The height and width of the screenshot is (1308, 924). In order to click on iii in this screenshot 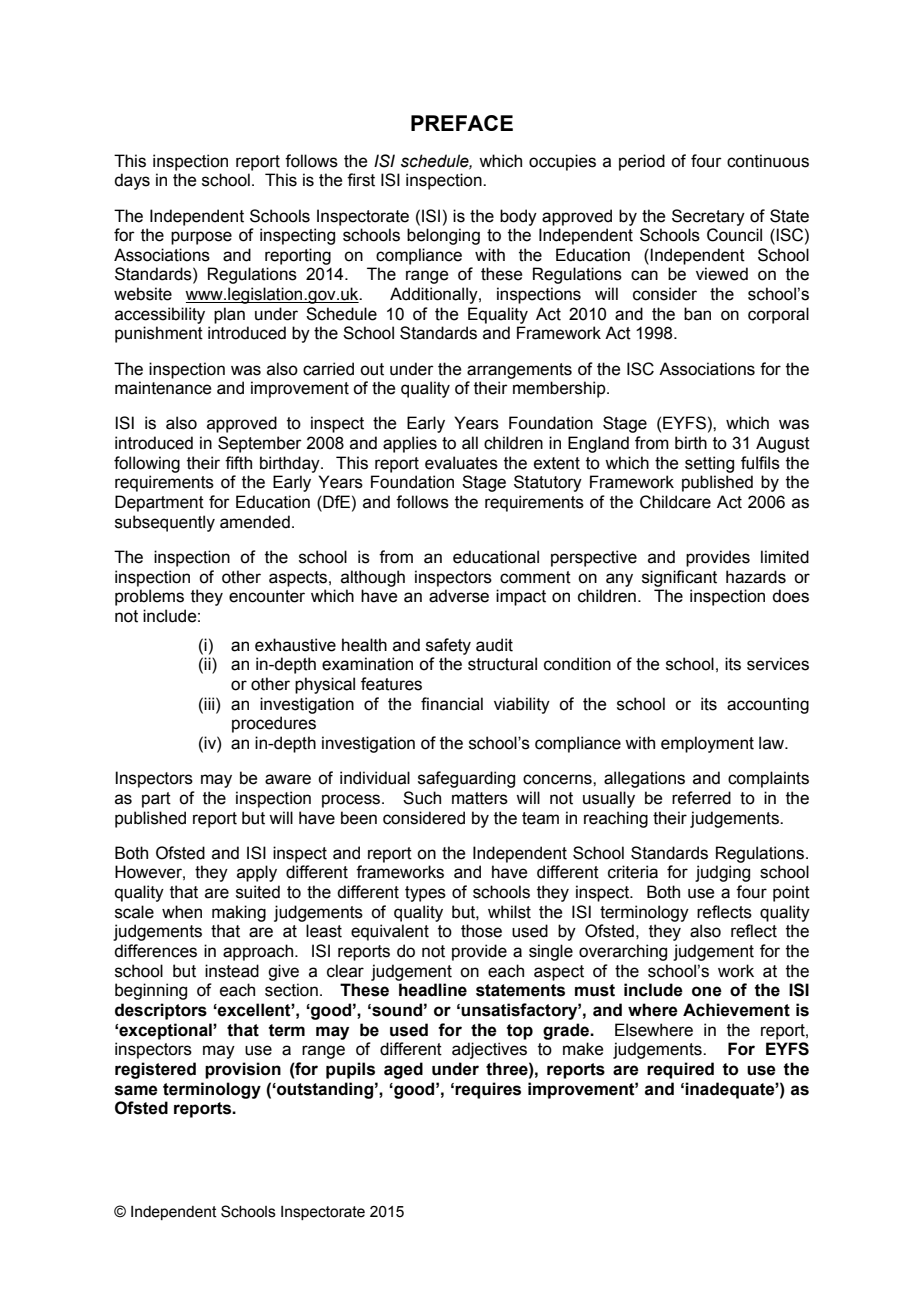, I will do `click(210, 703)`.
